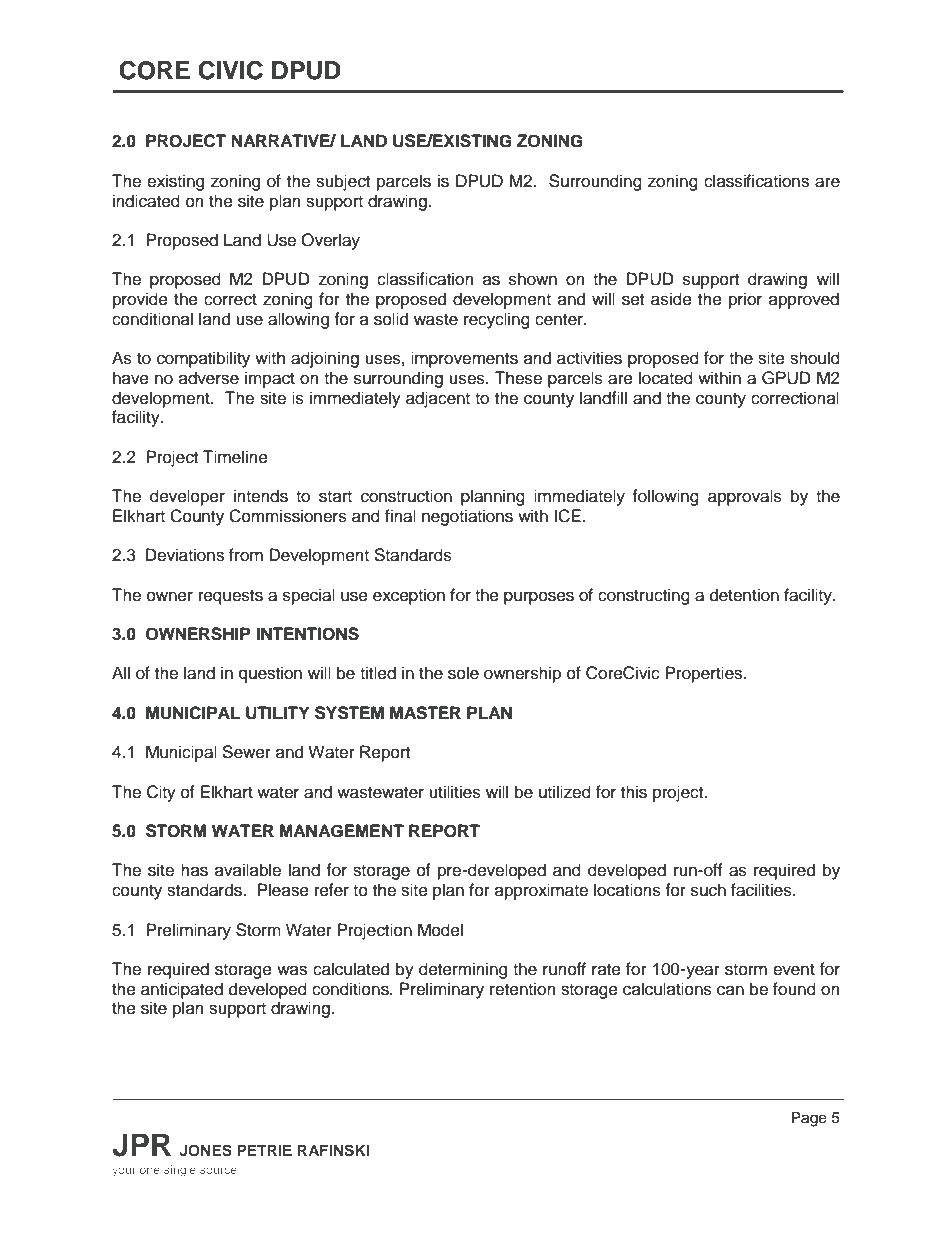  What do you see at coordinates (533, 279) in the screenshot?
I see `shown` at bounding box center [533, 279].
